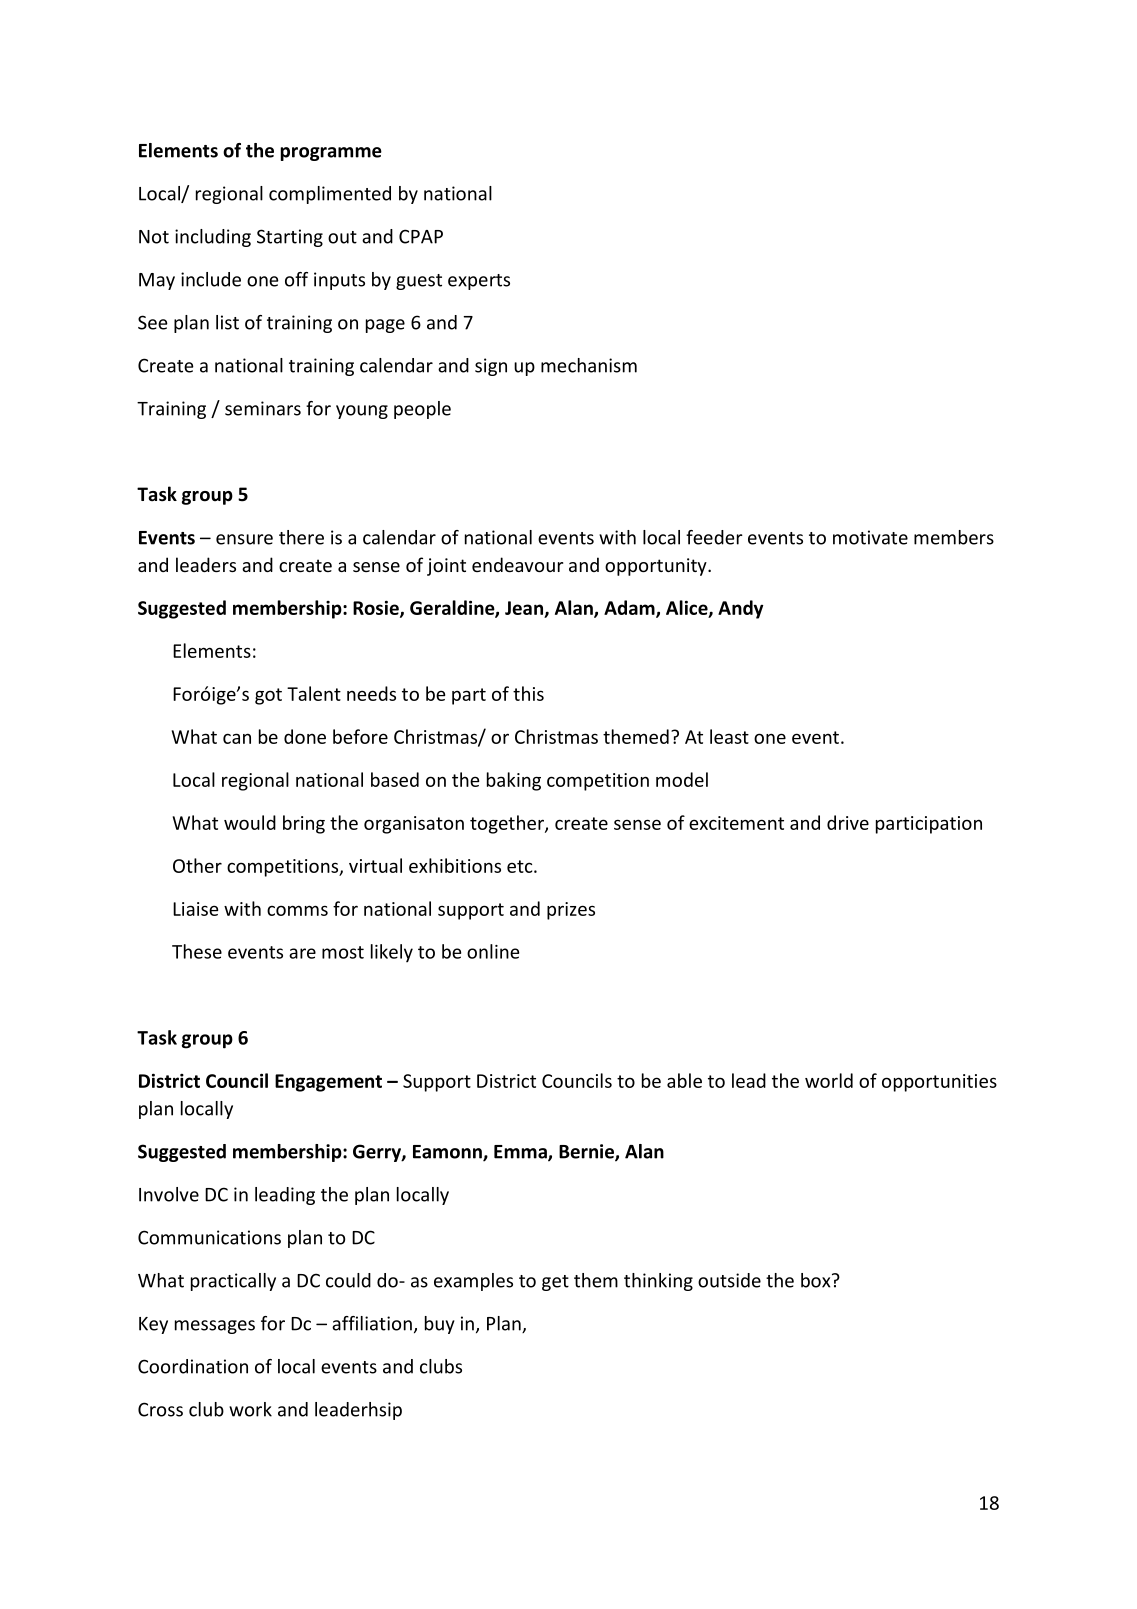 Image resolution: width=1137 pixels, height=1609 pixels. Describe the element at coordinates (250, 1409) in the image. I see `work` at that location.
